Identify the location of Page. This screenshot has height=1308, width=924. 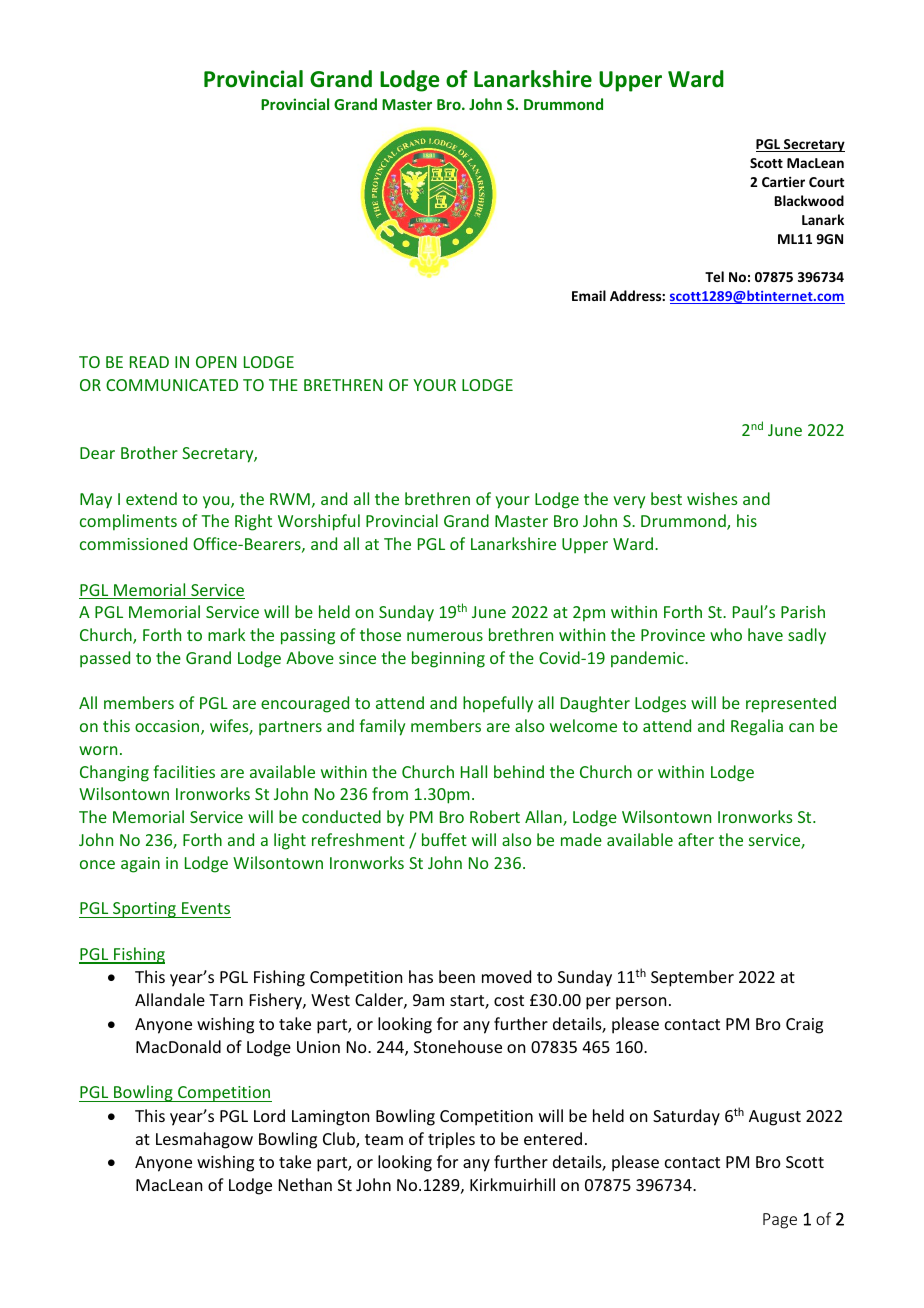
(780, 1221).
